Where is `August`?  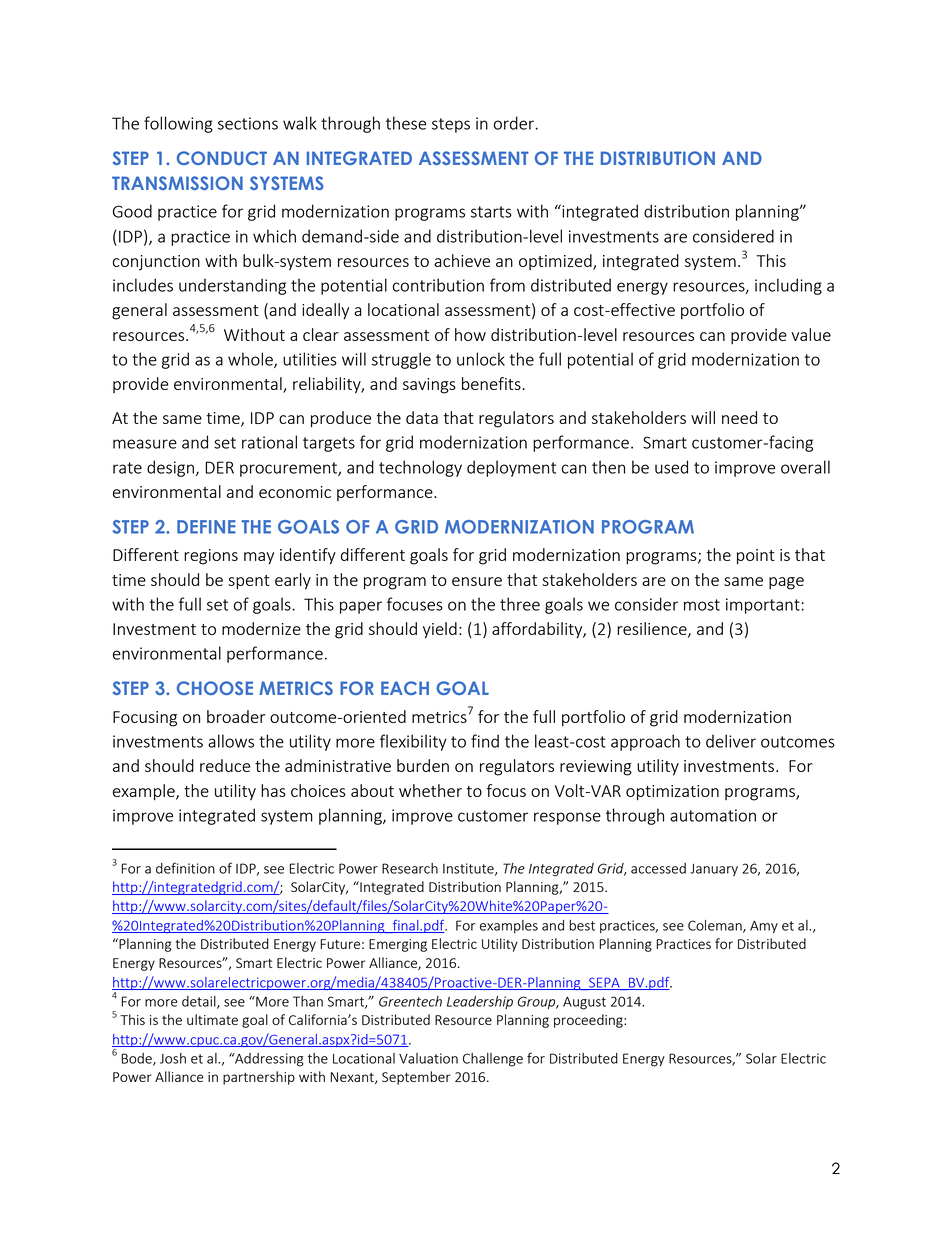
August is located at coordinates (584, 1003).
